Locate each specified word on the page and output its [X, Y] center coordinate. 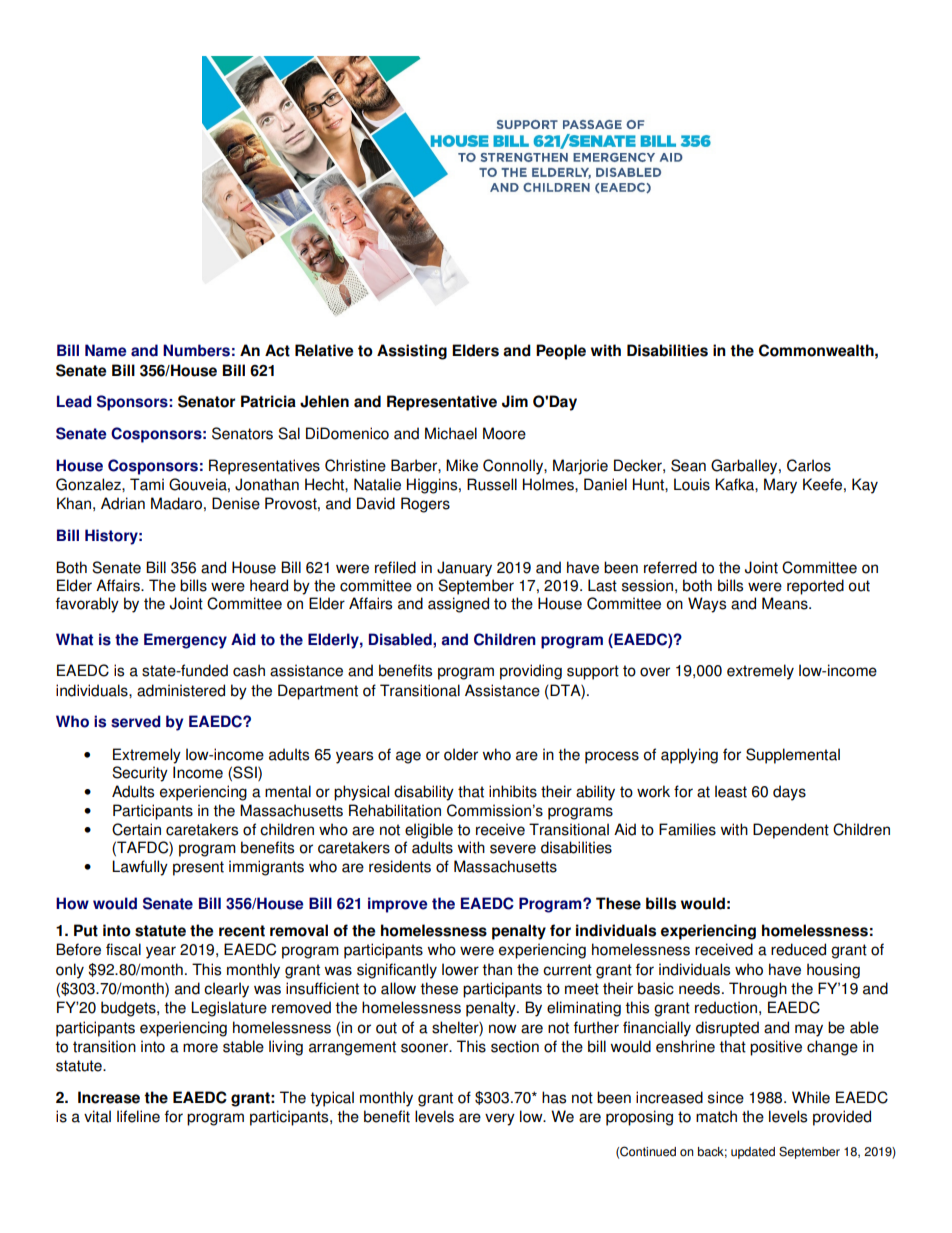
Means [786, 603]
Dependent [791, 831]
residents [400, 866]
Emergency [185, 641]
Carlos [809, 465]
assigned [458, 605]
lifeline [138, 1116]
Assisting [412, 352]
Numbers [196, 350]
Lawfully [140, 868]
